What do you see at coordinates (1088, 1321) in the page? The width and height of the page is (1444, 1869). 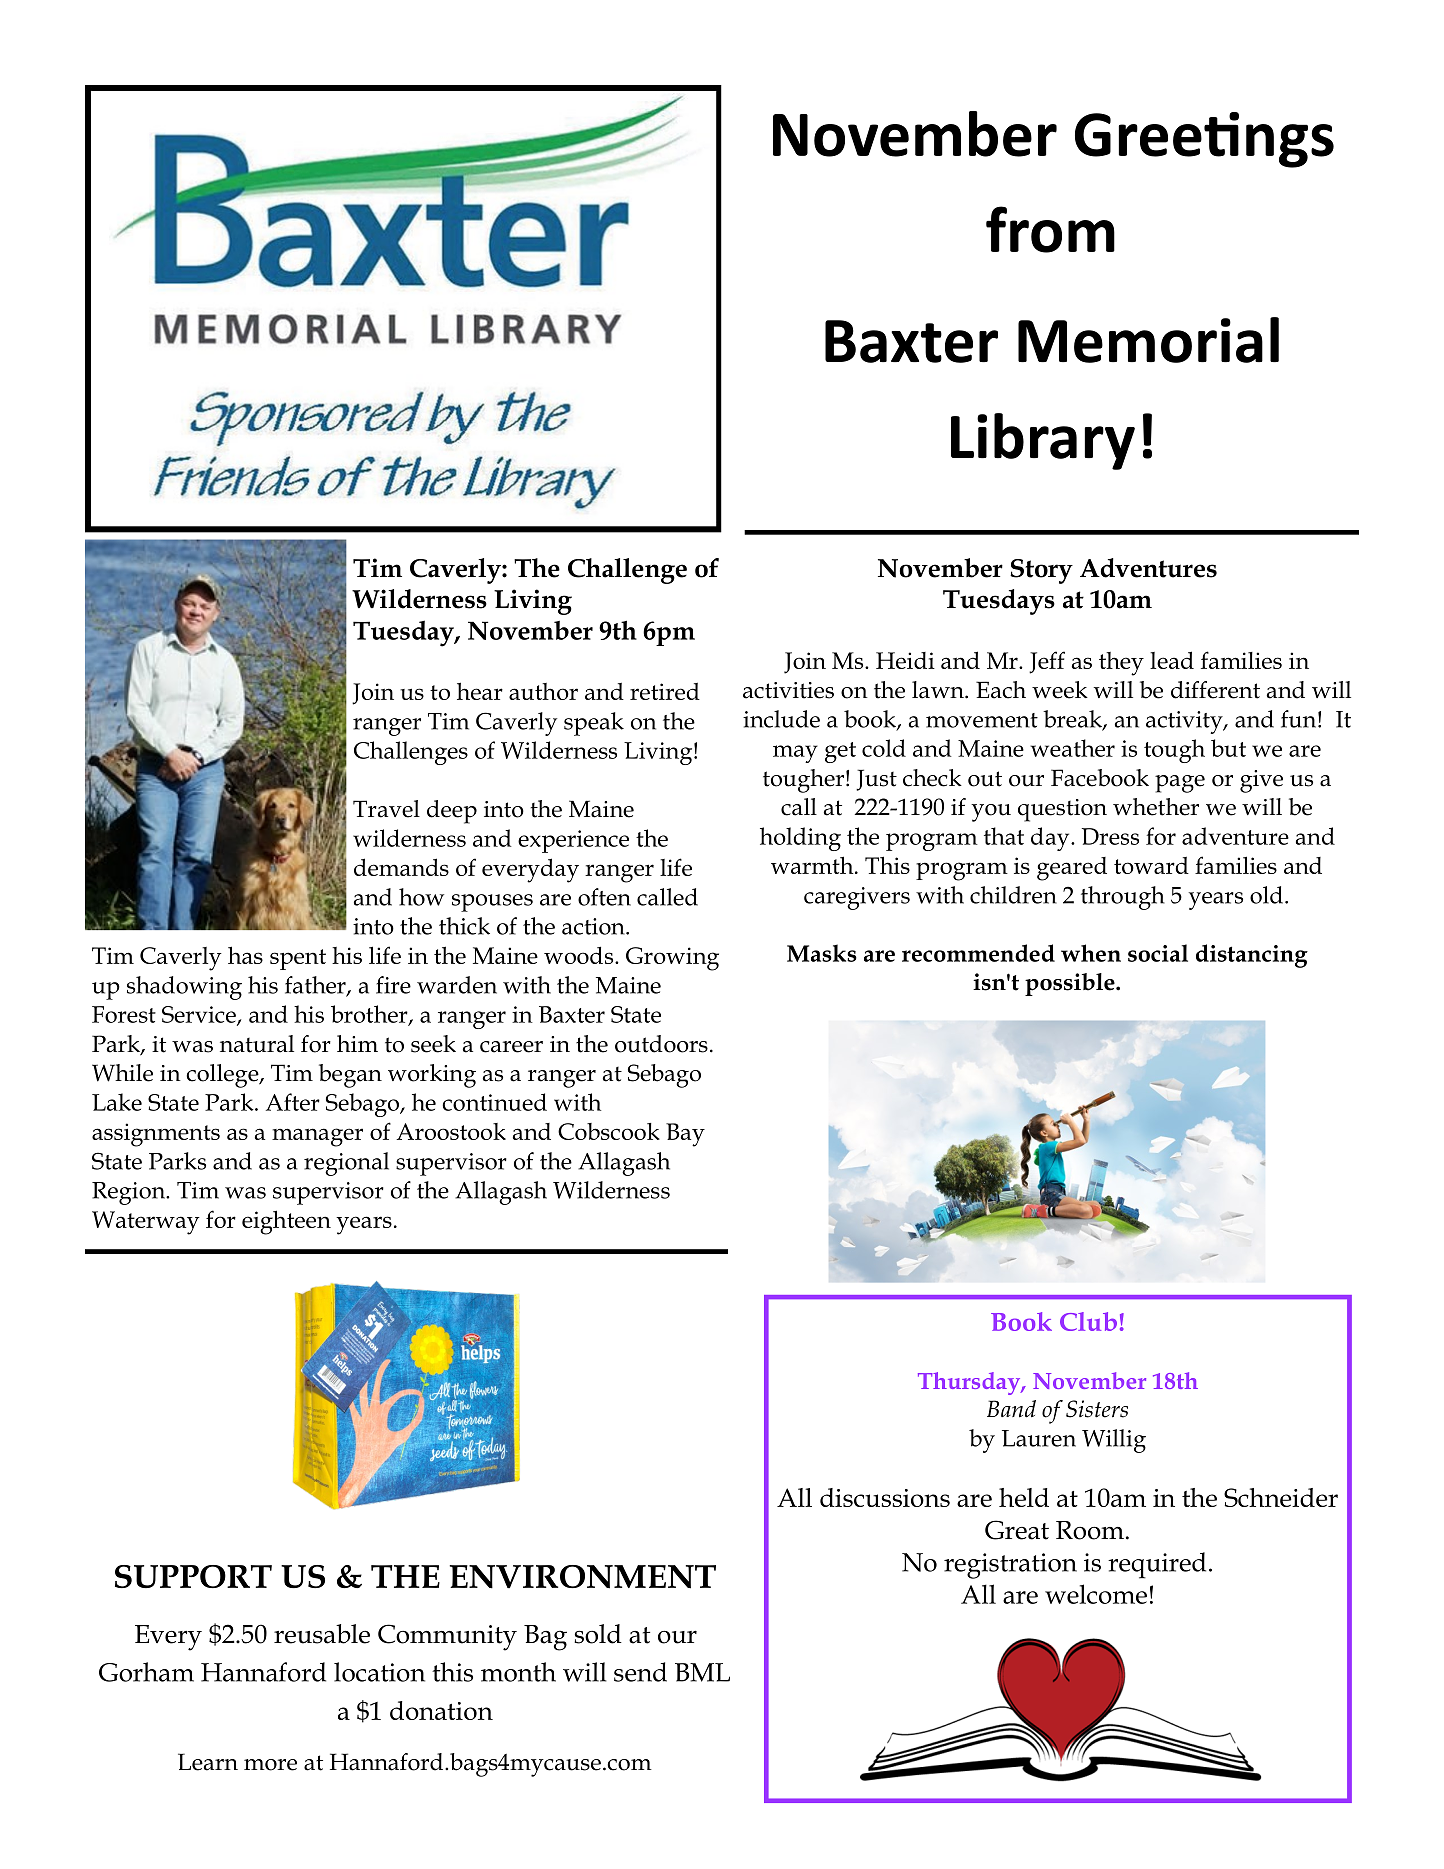 I see `Club` at bounding box center [1088, 1321].
